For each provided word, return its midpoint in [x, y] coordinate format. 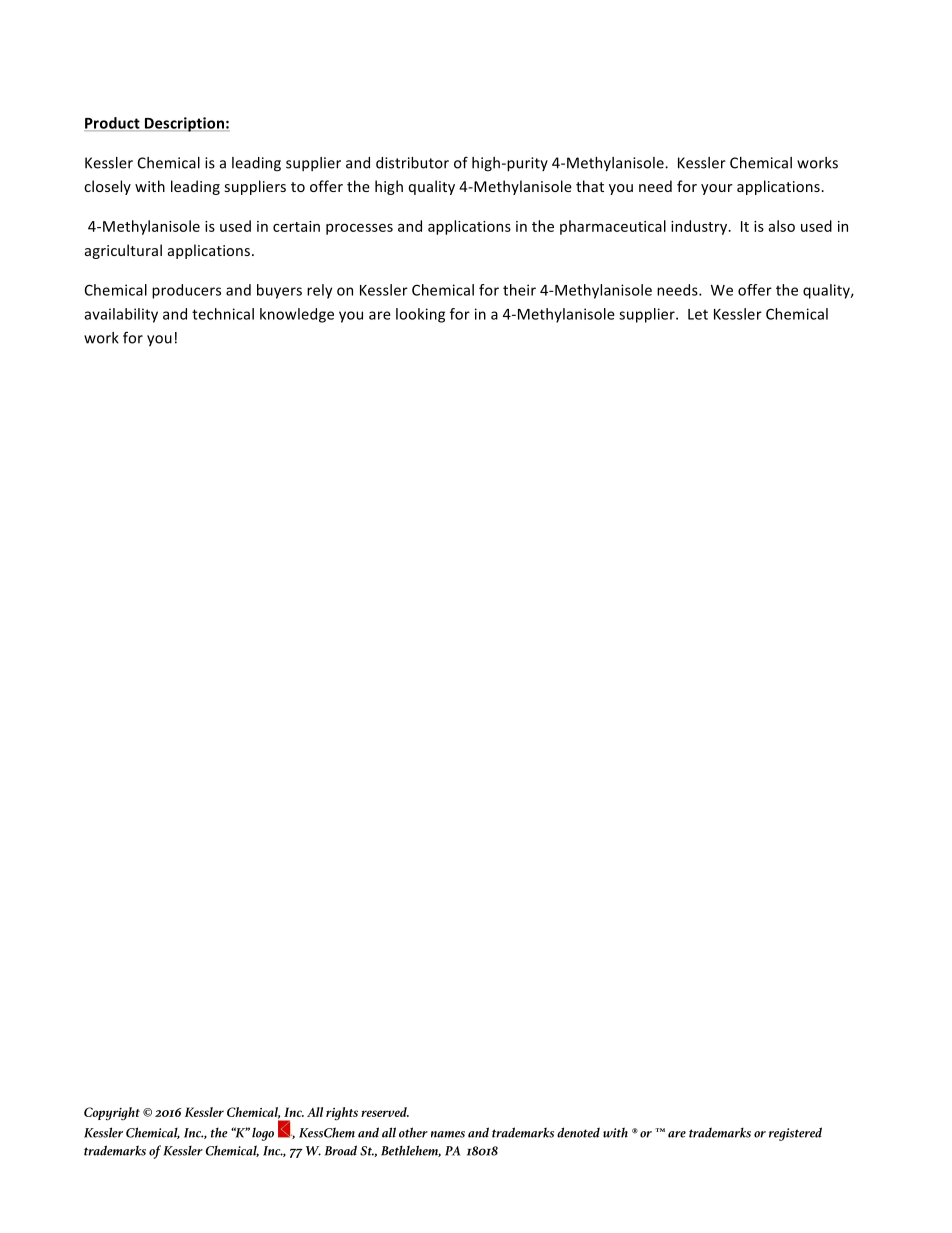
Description [184, 124]
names [448, 1134]
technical [223, 314]
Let [698, 314]
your [717, 189]
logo [263, 1134]
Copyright [112, 1114]
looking [420, 315]
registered [795, 1134]
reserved [385, 1112]
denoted [578, 1132]
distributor [412, 163]
